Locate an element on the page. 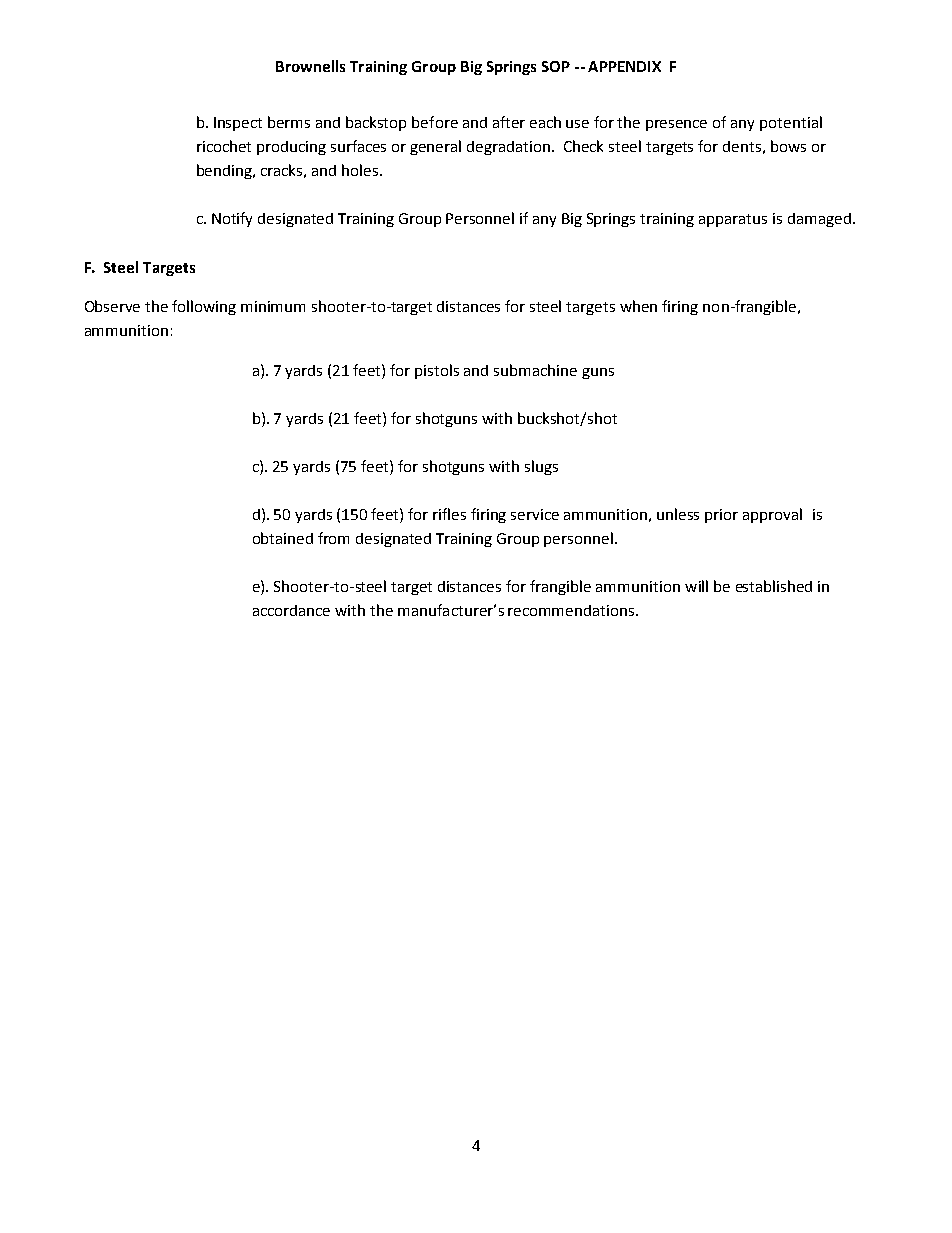 This document has width=952, height=1233. when is located at coordinates (638, 306).
